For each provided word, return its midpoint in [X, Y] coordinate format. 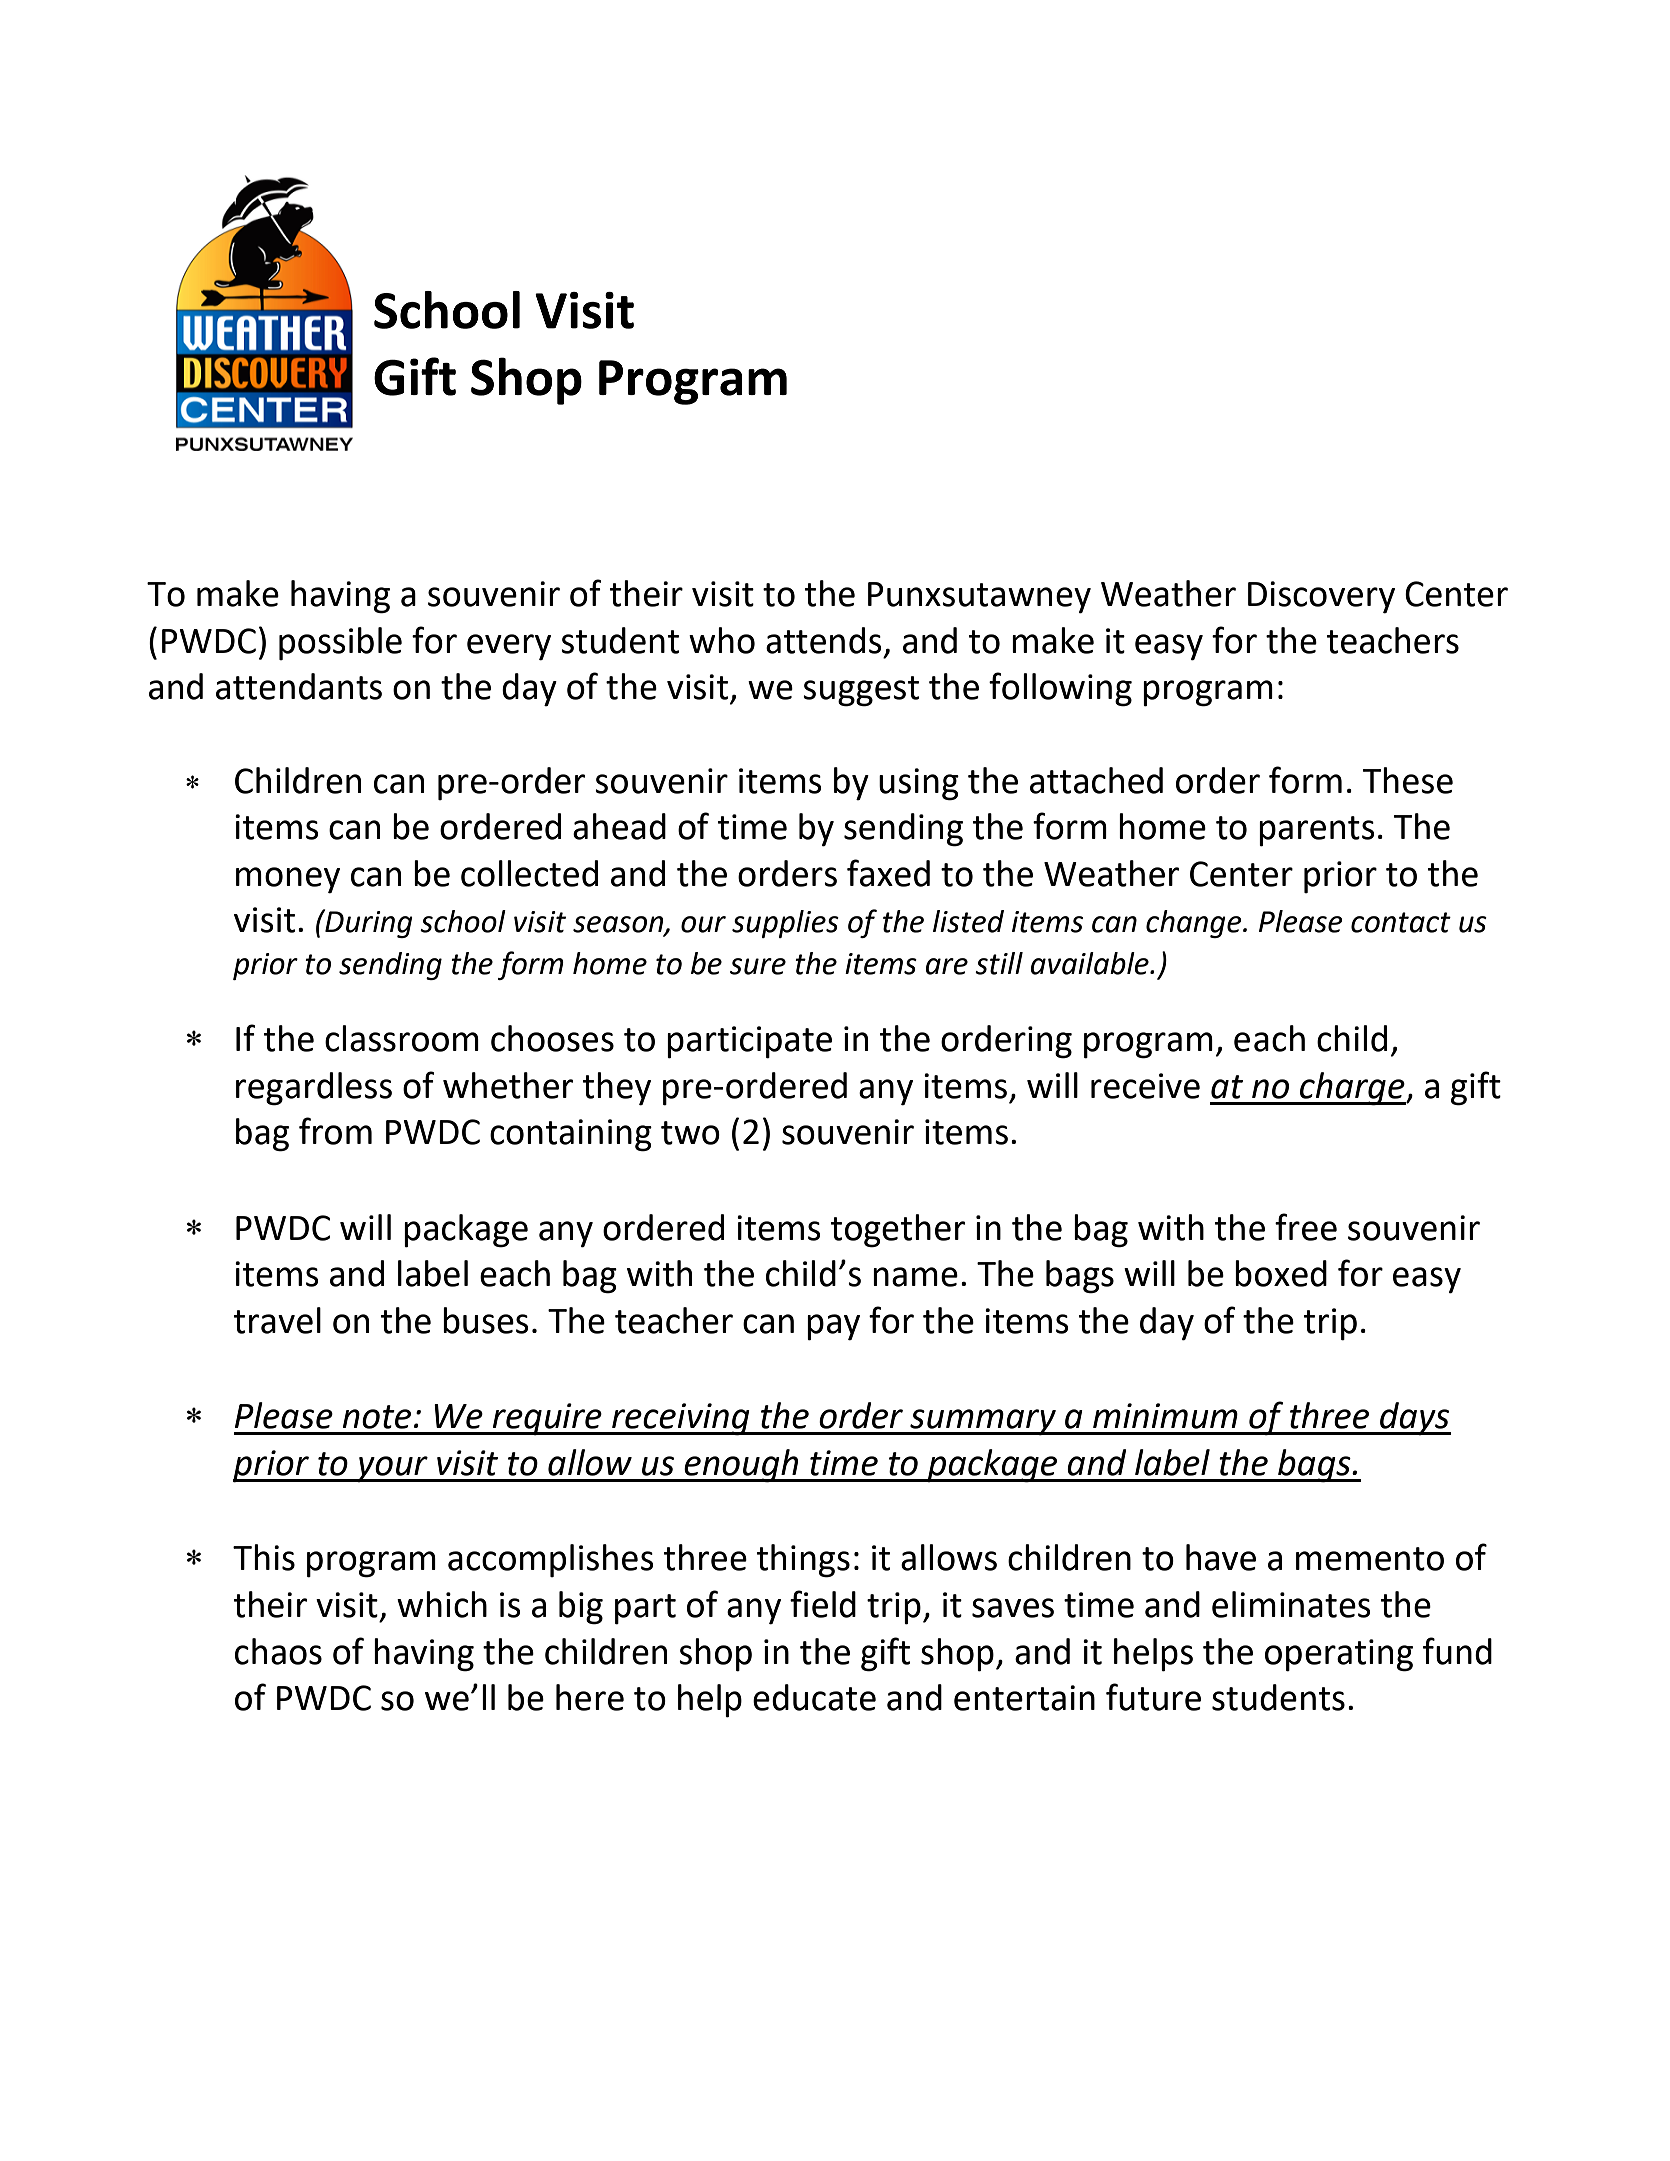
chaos [278, 1651]
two [690, 1133]
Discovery [1321, 597]
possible [340, 643]
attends [824, 640]
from [335, 1131]
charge [1352, 1089]
